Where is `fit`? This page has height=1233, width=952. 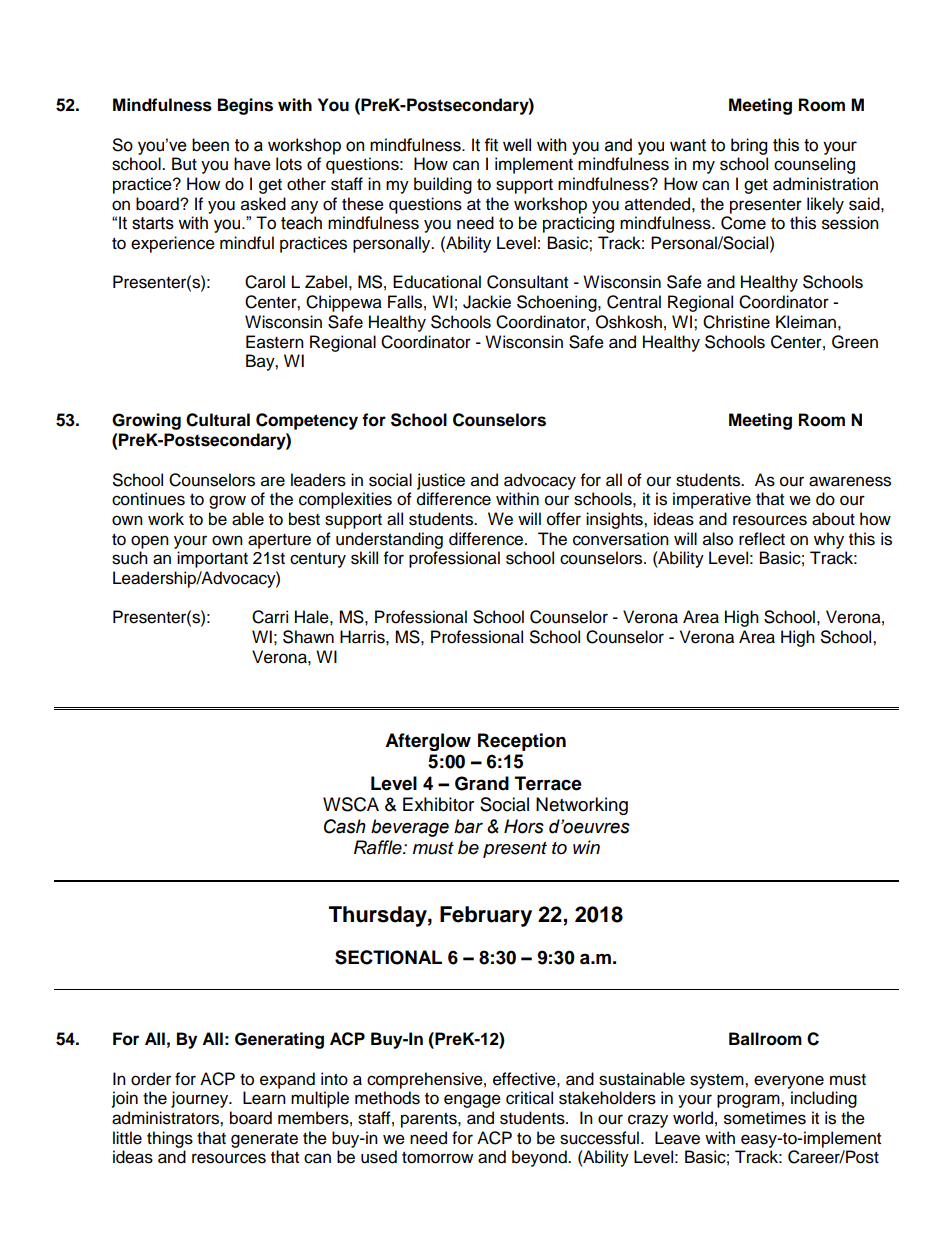 fit is located at coordinates (491, 145).
